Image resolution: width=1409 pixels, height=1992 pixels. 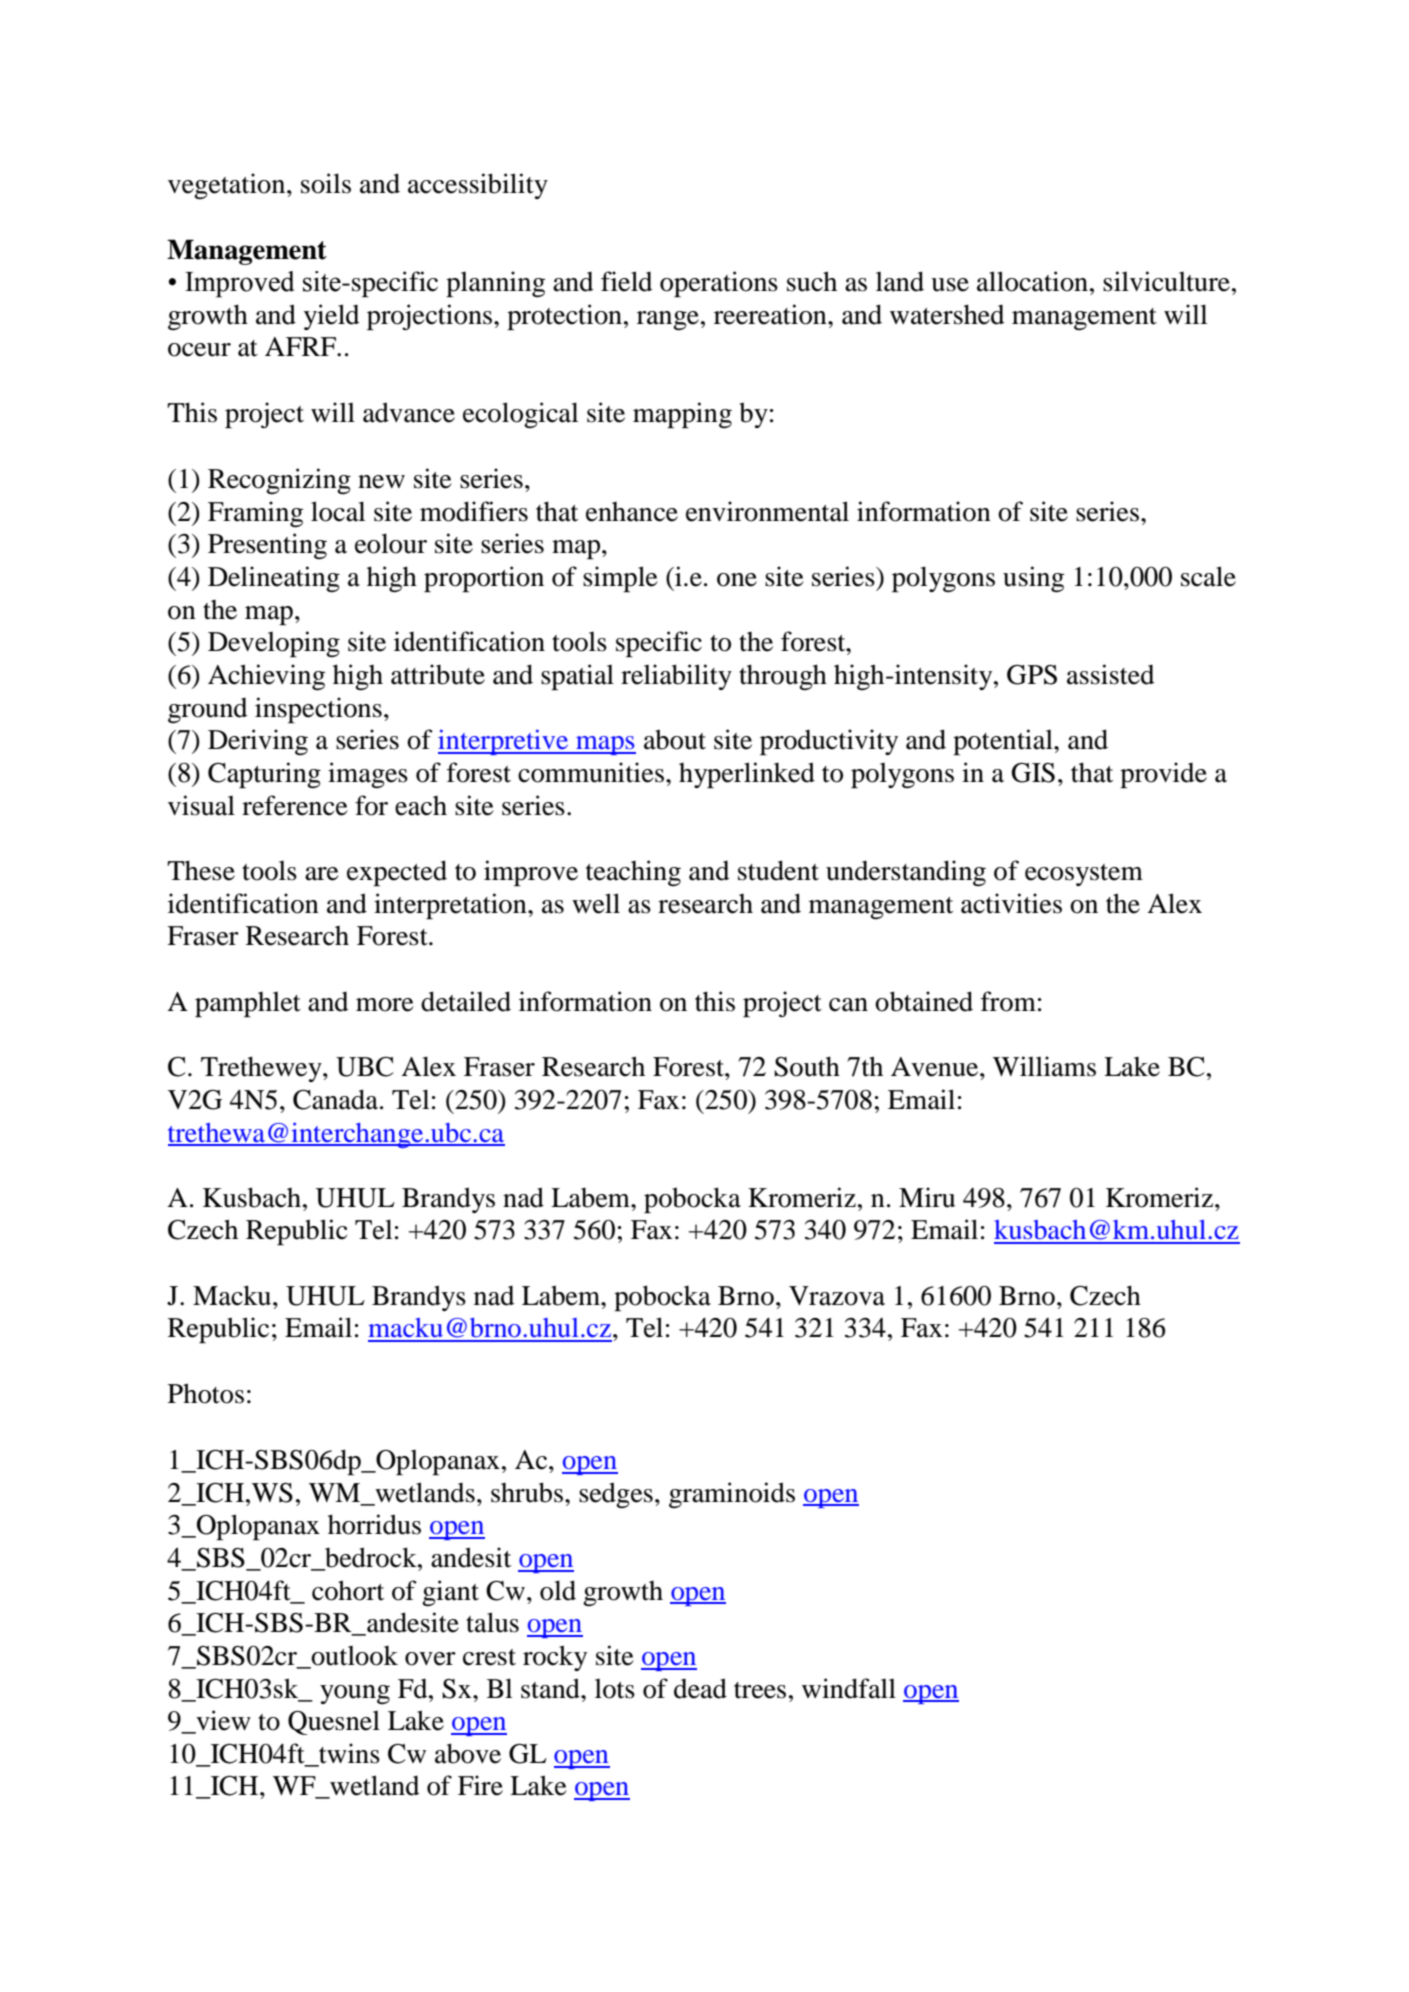 What do you see at coordinates (1033, 579) in the page?
I see `using` at bounding box center [1033, 579].
